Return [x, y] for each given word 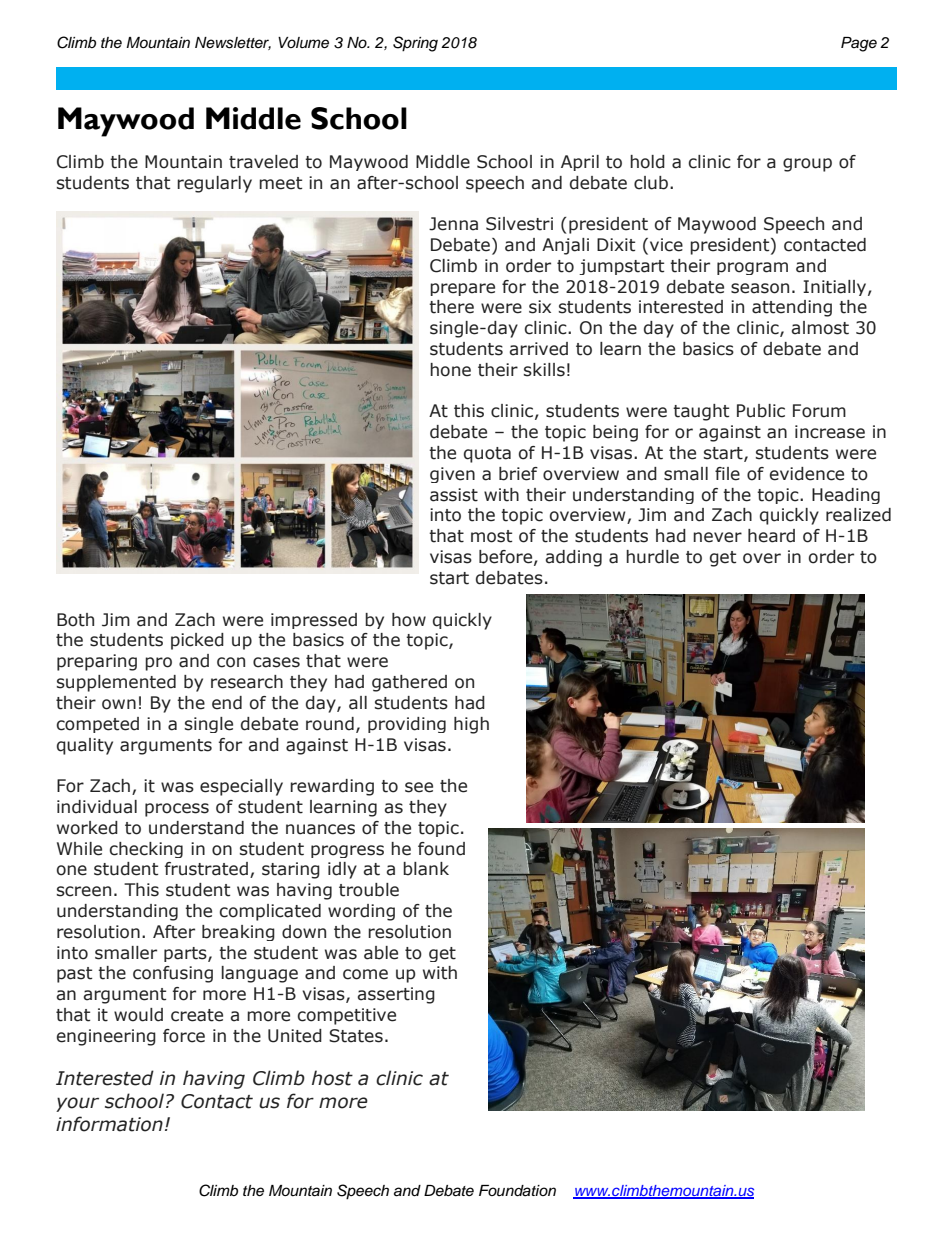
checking [146, 850]
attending [792, 308]
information [109, 1124]
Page [859, 44]
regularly [214, 184]
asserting [396, 995]
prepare [462, 289]
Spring [415, 44]
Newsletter [233, 43]
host [332, 1078]
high [471, 725]
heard [771, 536]
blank [426, 869]
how [409, 620]
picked [197, 641]
